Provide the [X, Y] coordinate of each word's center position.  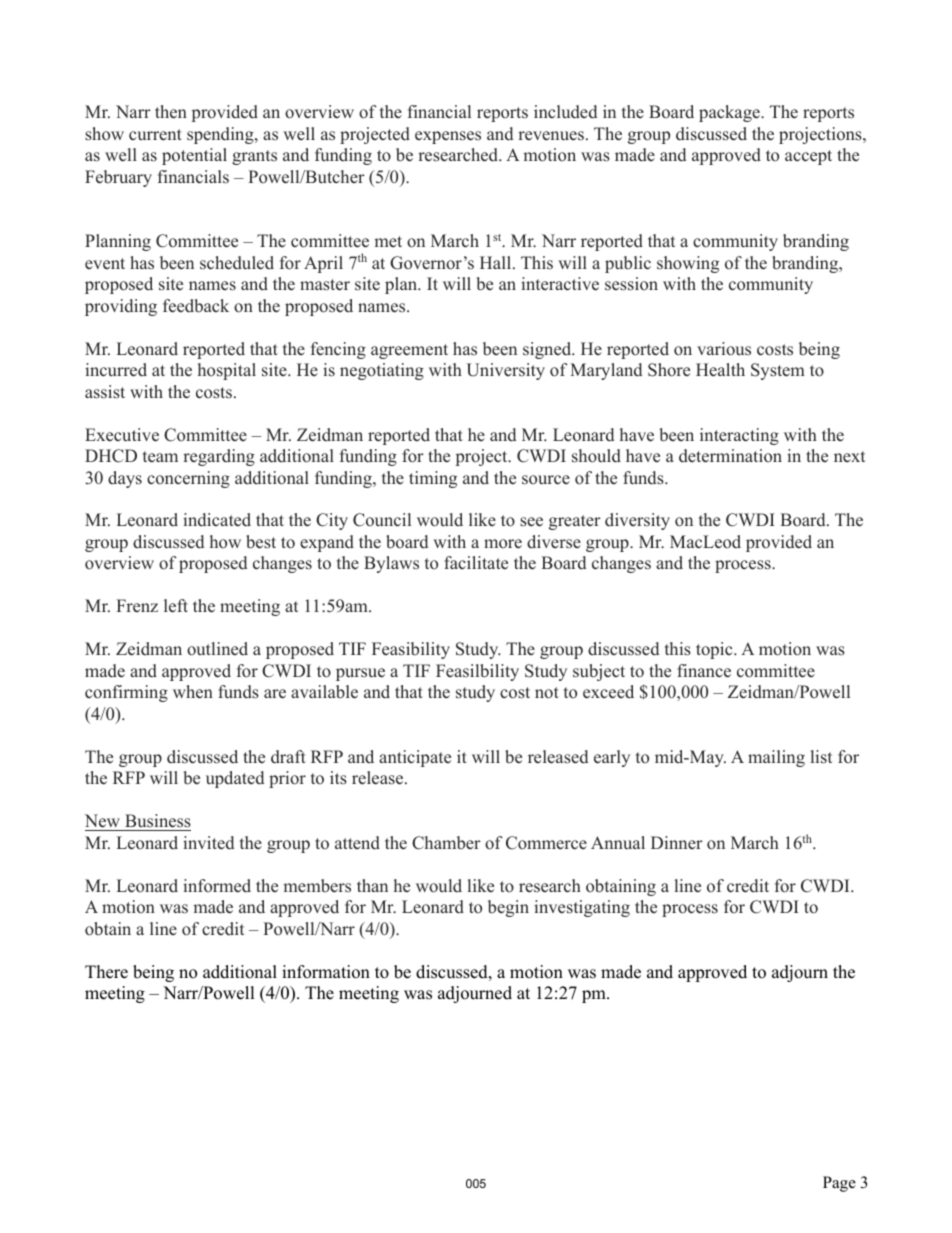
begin [508, 908]
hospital [227, 371]
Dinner [677, 843]
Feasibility [411, 650]
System [778, 371]
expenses [448, 137]
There [106, 972]
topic [715, 650]
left [176, 606]
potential [194, 156]
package [730, 113]
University [505, 371]
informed [217, 886]
